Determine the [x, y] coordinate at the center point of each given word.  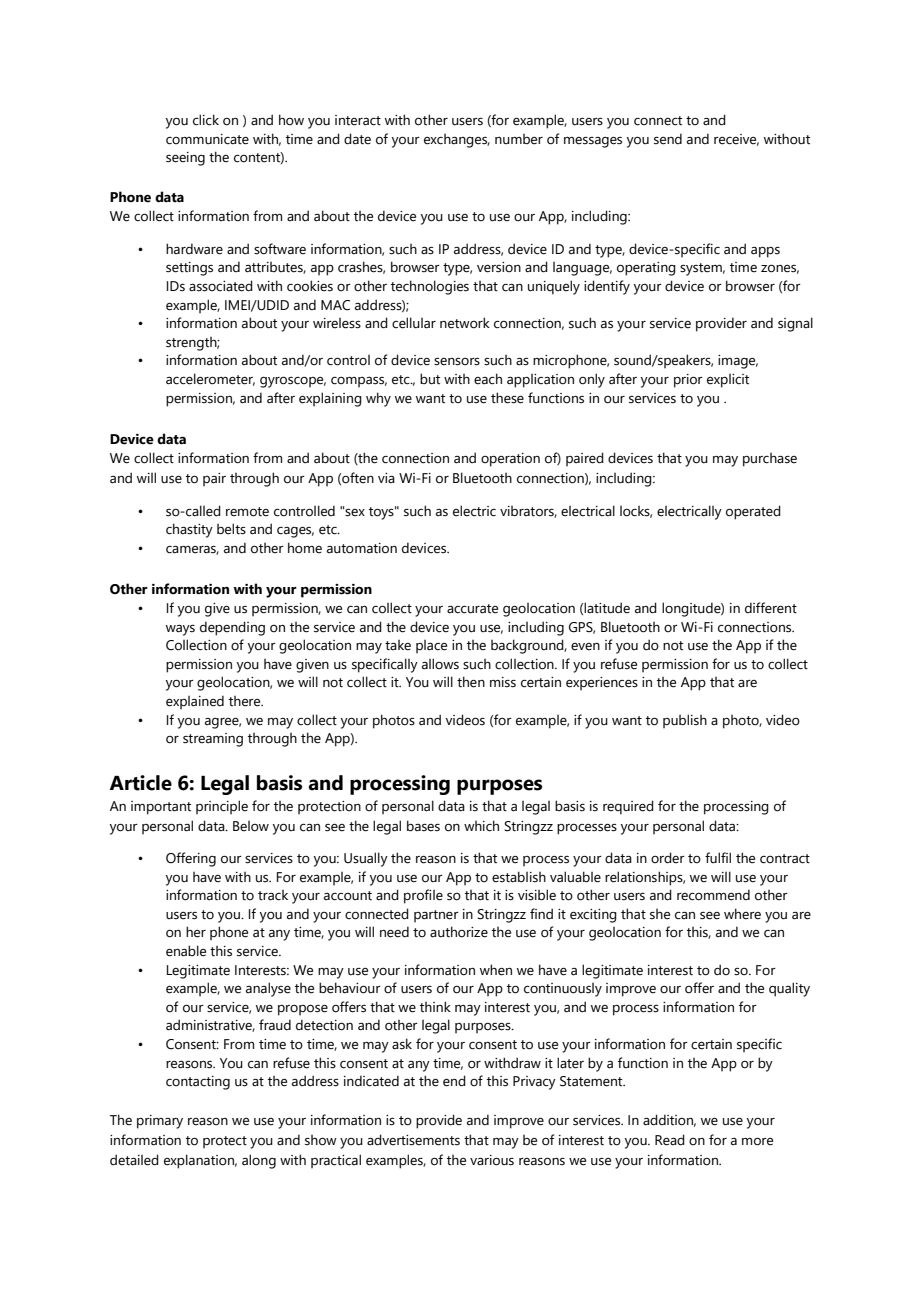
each [488, 379]
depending [232, 628]
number [519, 139]
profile [423, 896]
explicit [728, 381]
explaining [330, 399]
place [431, 646]
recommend [713, 895]
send [668, 139]
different [771, 608]
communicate [207, 139]
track [273, 895]
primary [160, 1122]
